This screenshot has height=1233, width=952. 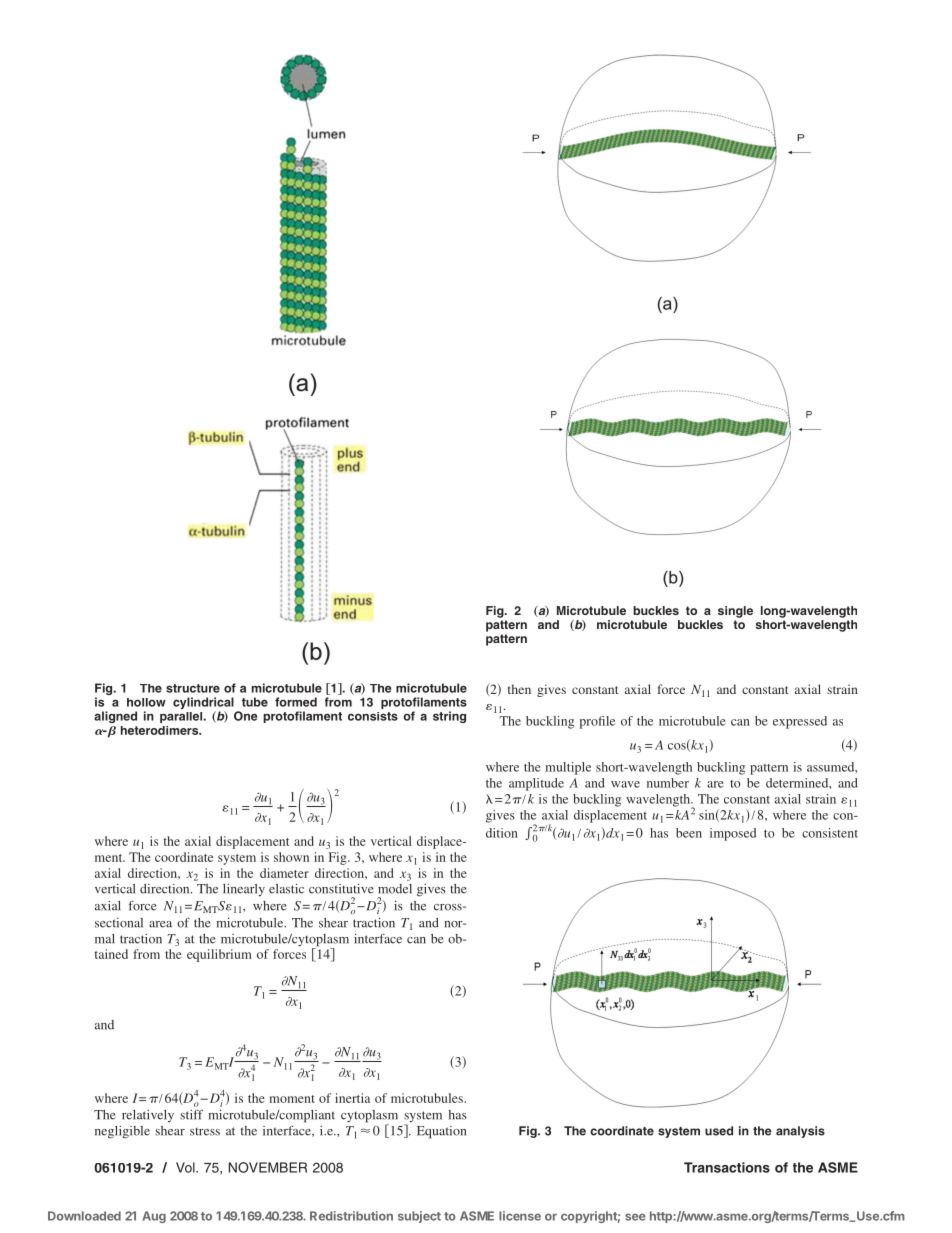 What do you see at coordinates (352, 1098) in the screenshot?
I see `inertia` at bounding box center [352, 1098].
